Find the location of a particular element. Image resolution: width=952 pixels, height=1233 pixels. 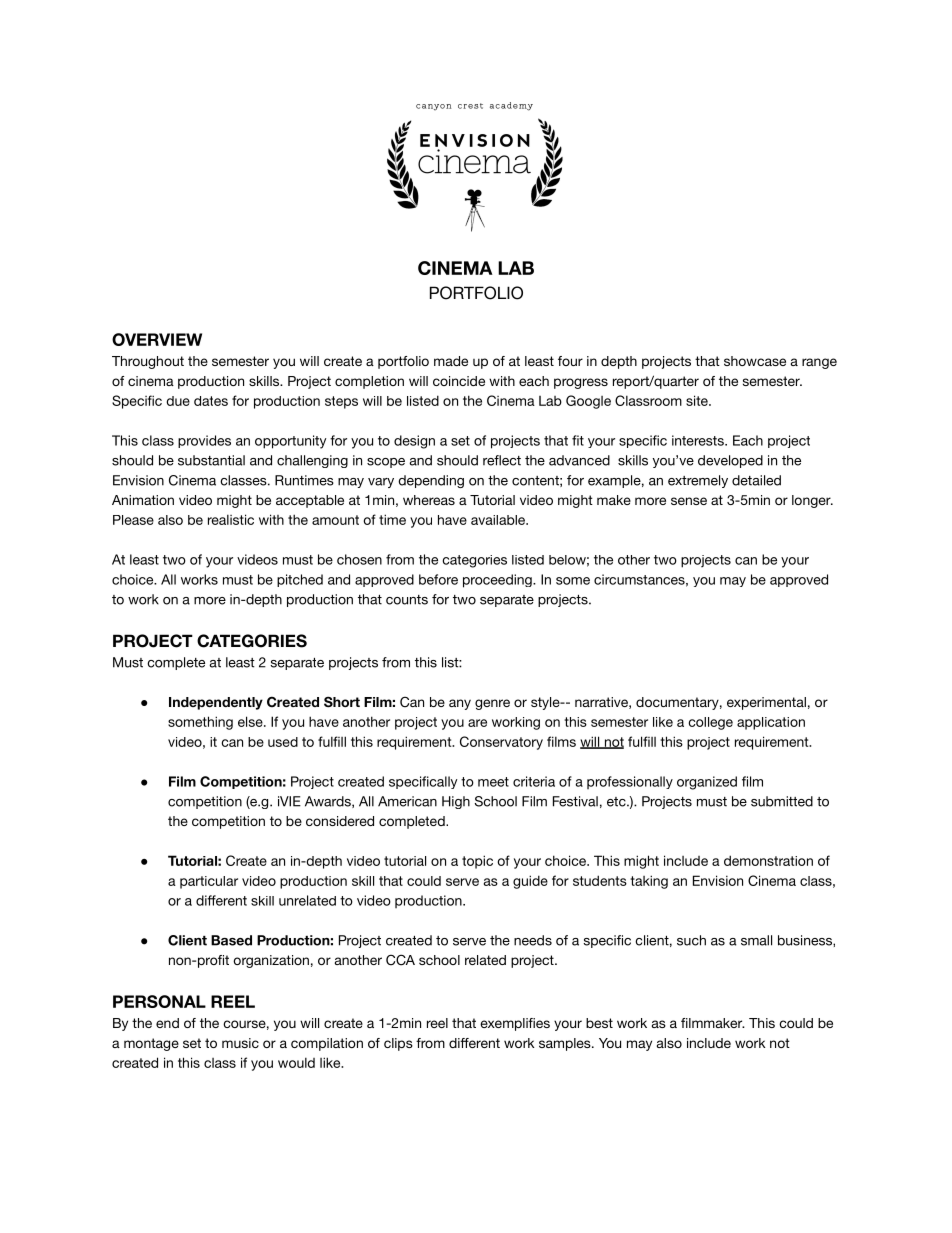

Throughout is located at coordinates (148, 362).
